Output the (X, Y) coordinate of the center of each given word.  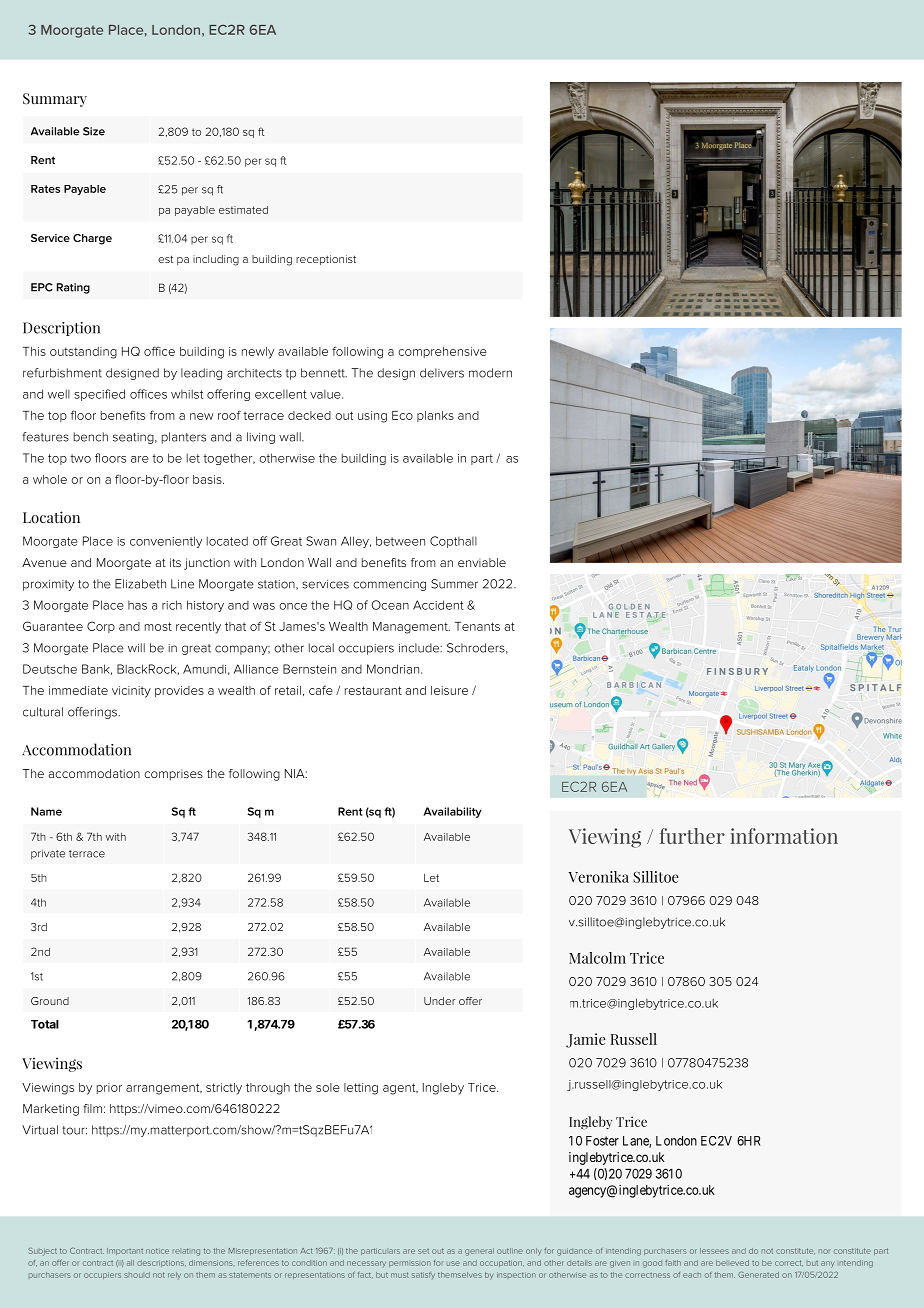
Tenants (477, 626)
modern (490, 373)
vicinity (131, 692)
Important (125, 1251)
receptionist (326, 260)
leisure (449, 690)
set (423, 1251)
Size (94, 131)
